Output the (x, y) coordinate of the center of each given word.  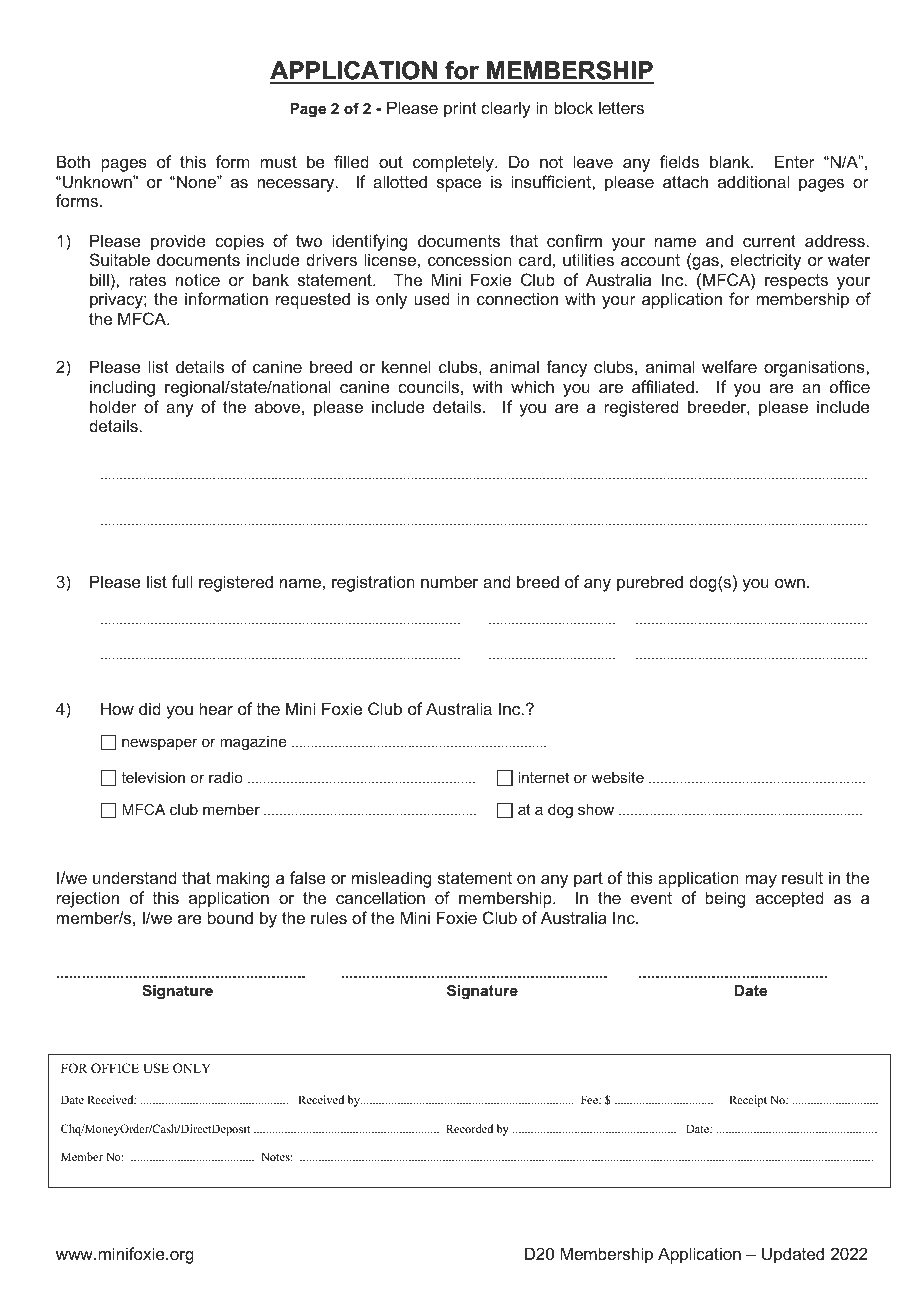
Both (73, 161)
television (153, 777)
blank (731, 161)
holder (113, 406)
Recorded (469, 1128)
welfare (729, 366)
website (617, 777)
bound (230, 917)
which (532, 386)
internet (543, 777)
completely (454, 163)
